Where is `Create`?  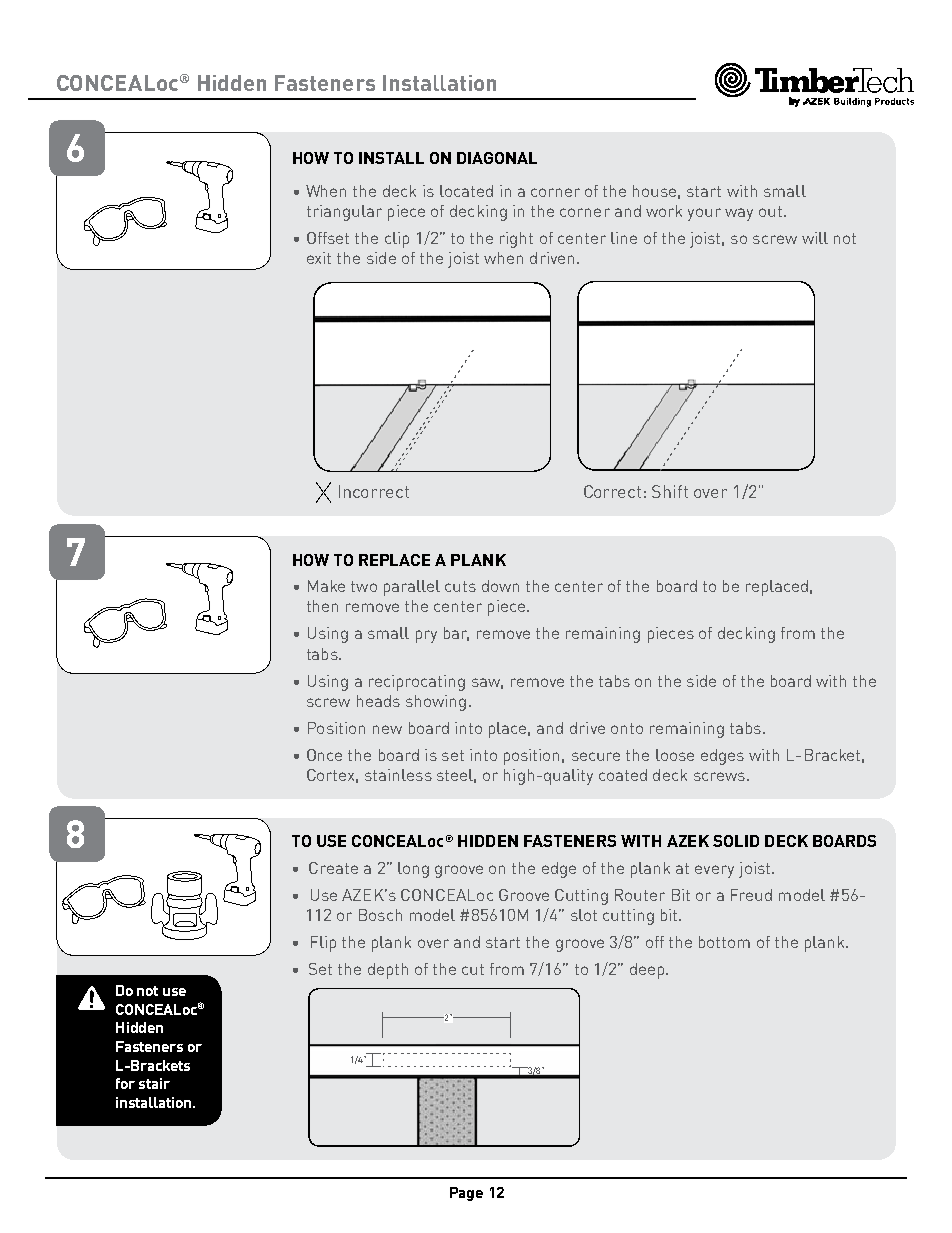
Create is located at coordinates (333, 868).
